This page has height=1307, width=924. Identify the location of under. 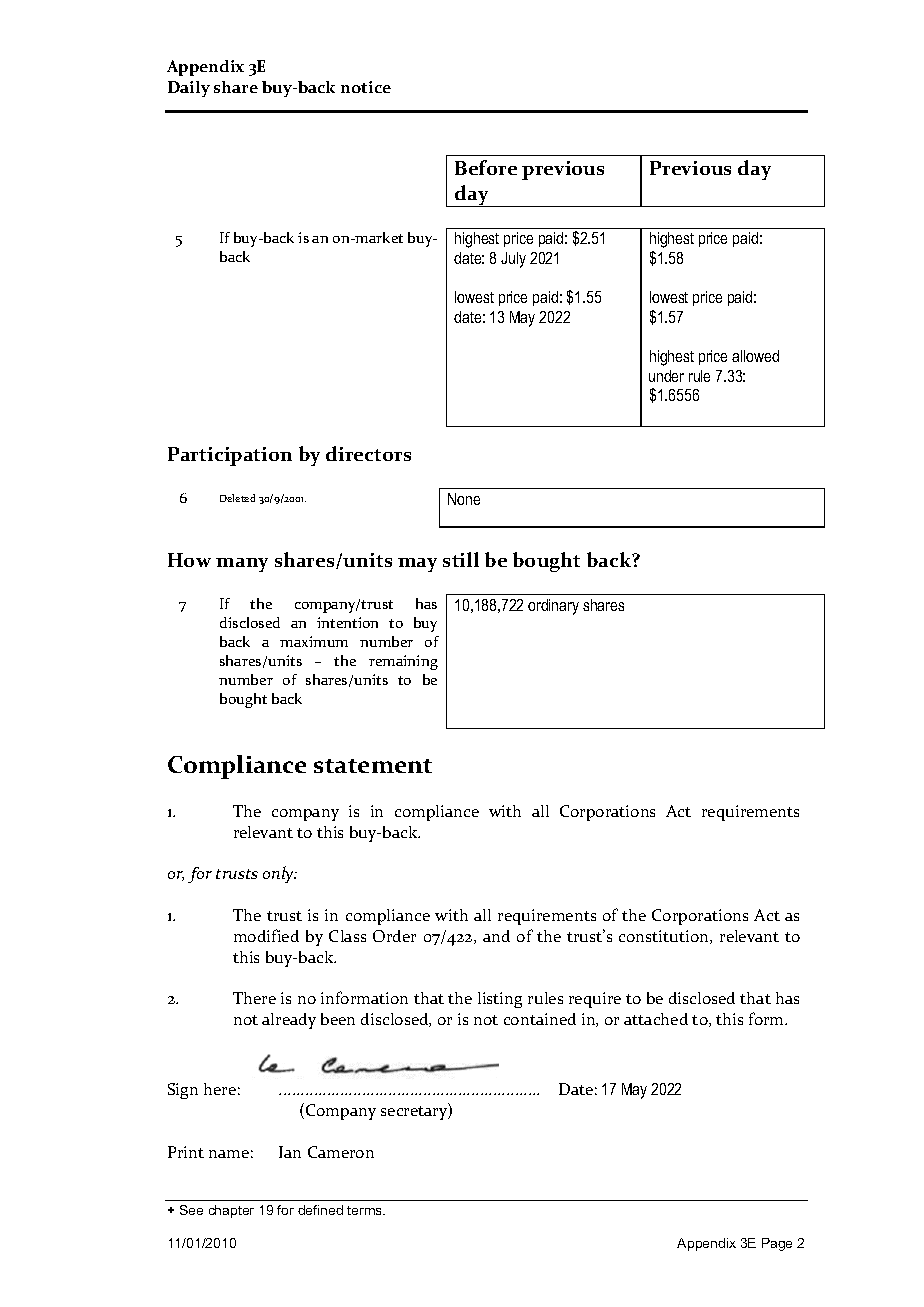
(666, 376).
